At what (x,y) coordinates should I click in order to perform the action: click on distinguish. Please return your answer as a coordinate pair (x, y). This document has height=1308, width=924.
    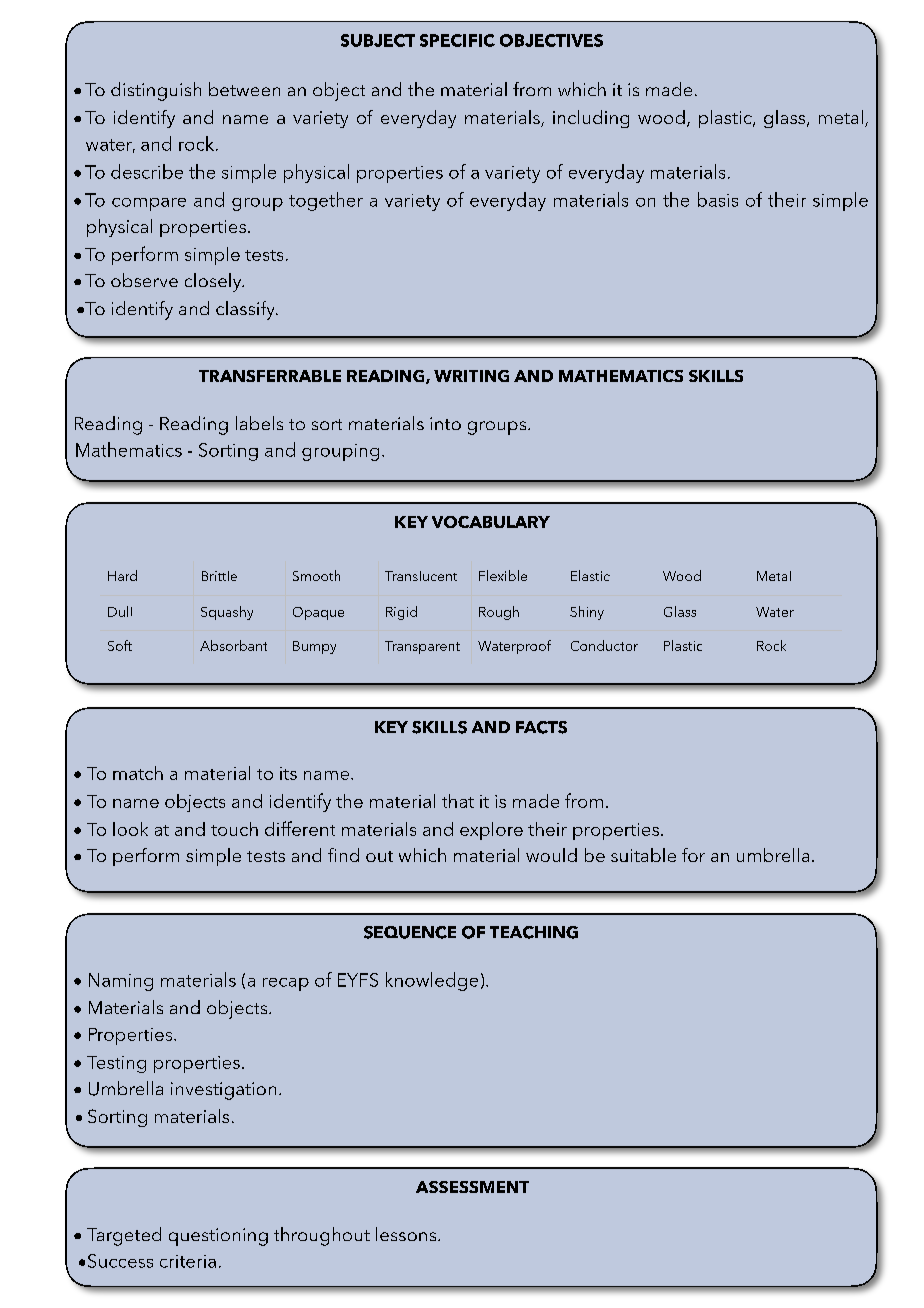
    Looking at the image, I should click on (156, 91).
